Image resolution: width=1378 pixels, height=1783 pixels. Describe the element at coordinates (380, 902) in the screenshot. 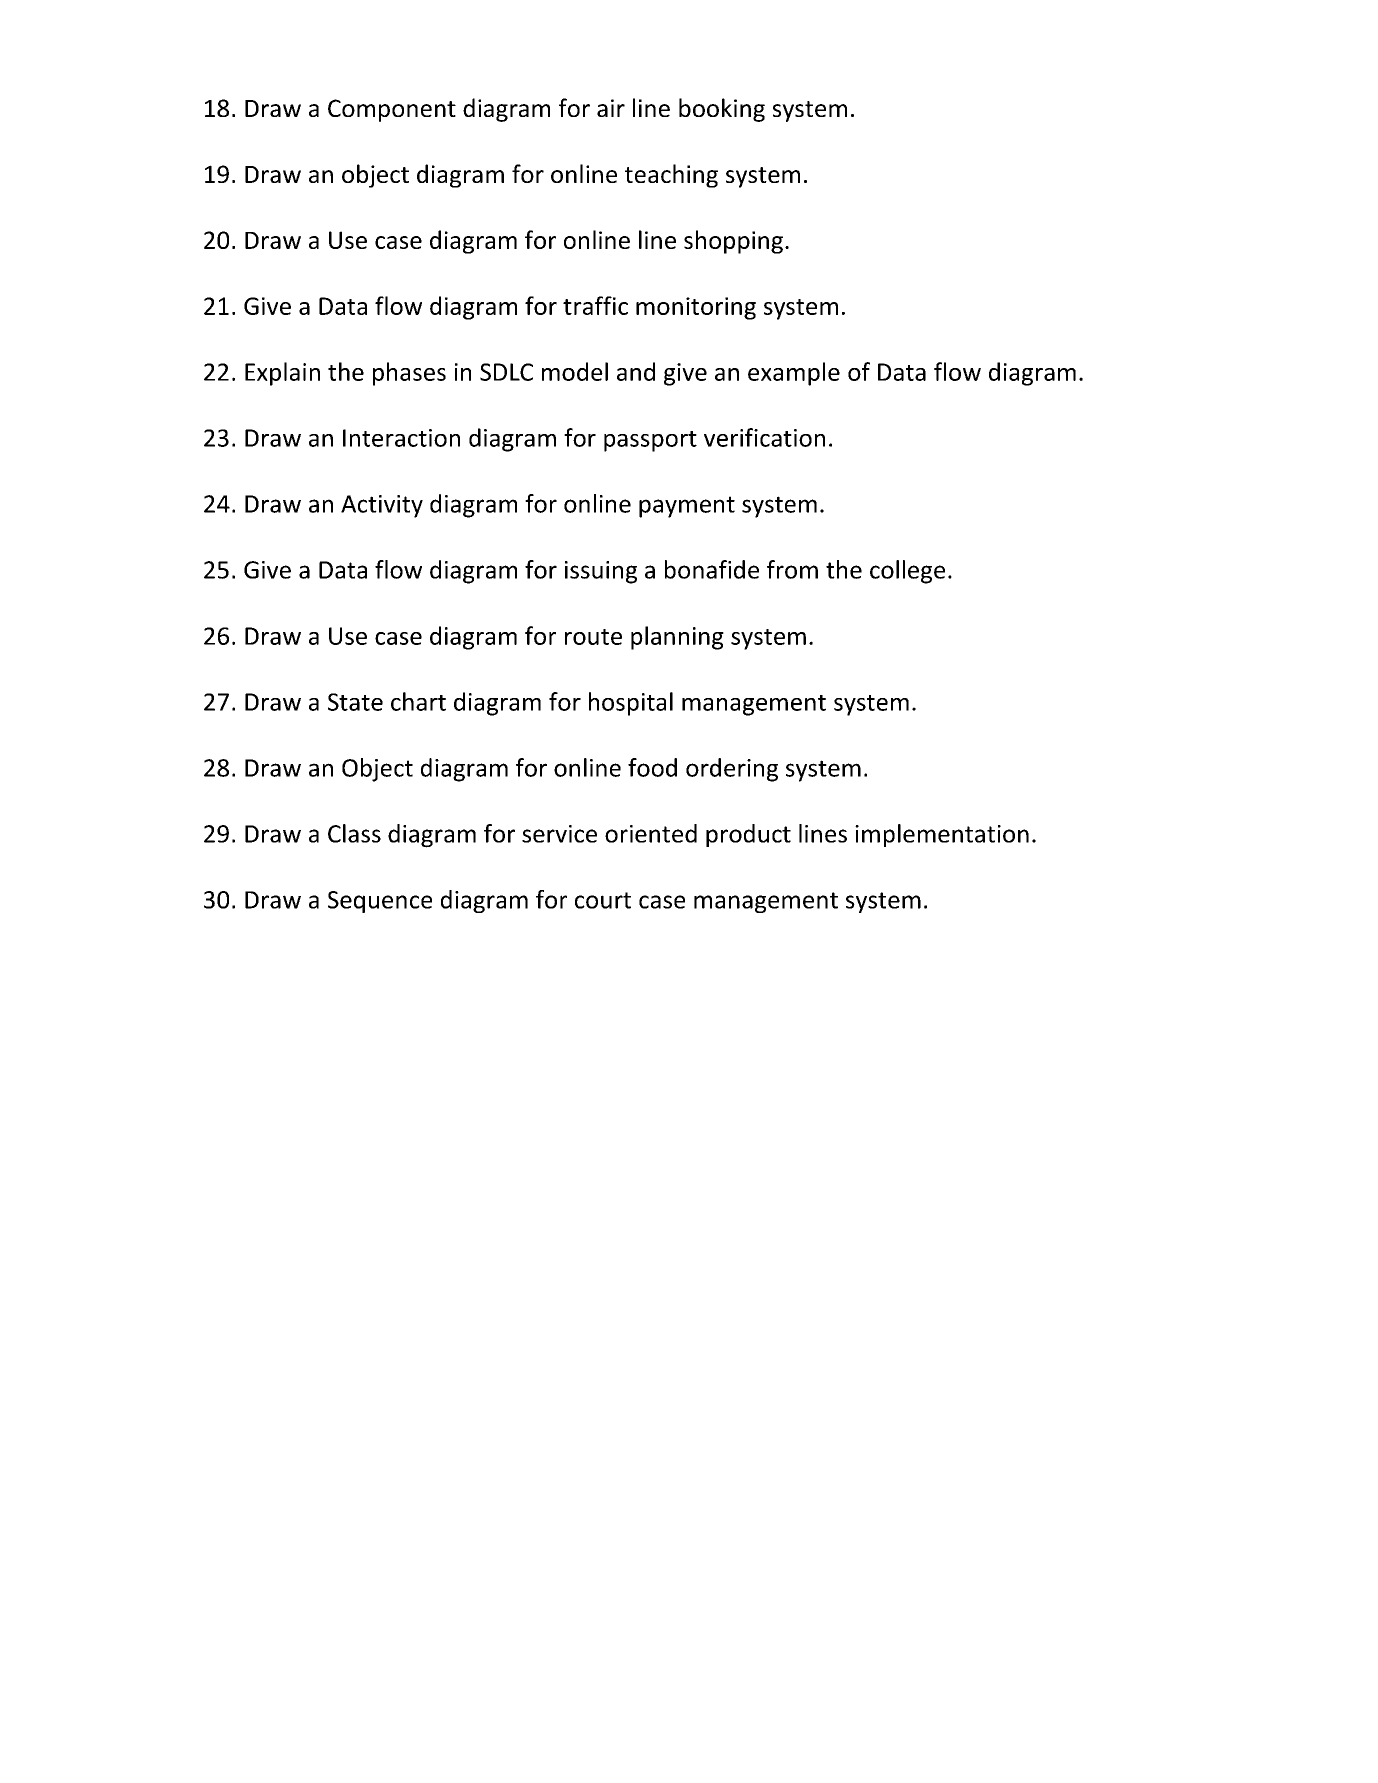

I see `Sequence` at that location.
